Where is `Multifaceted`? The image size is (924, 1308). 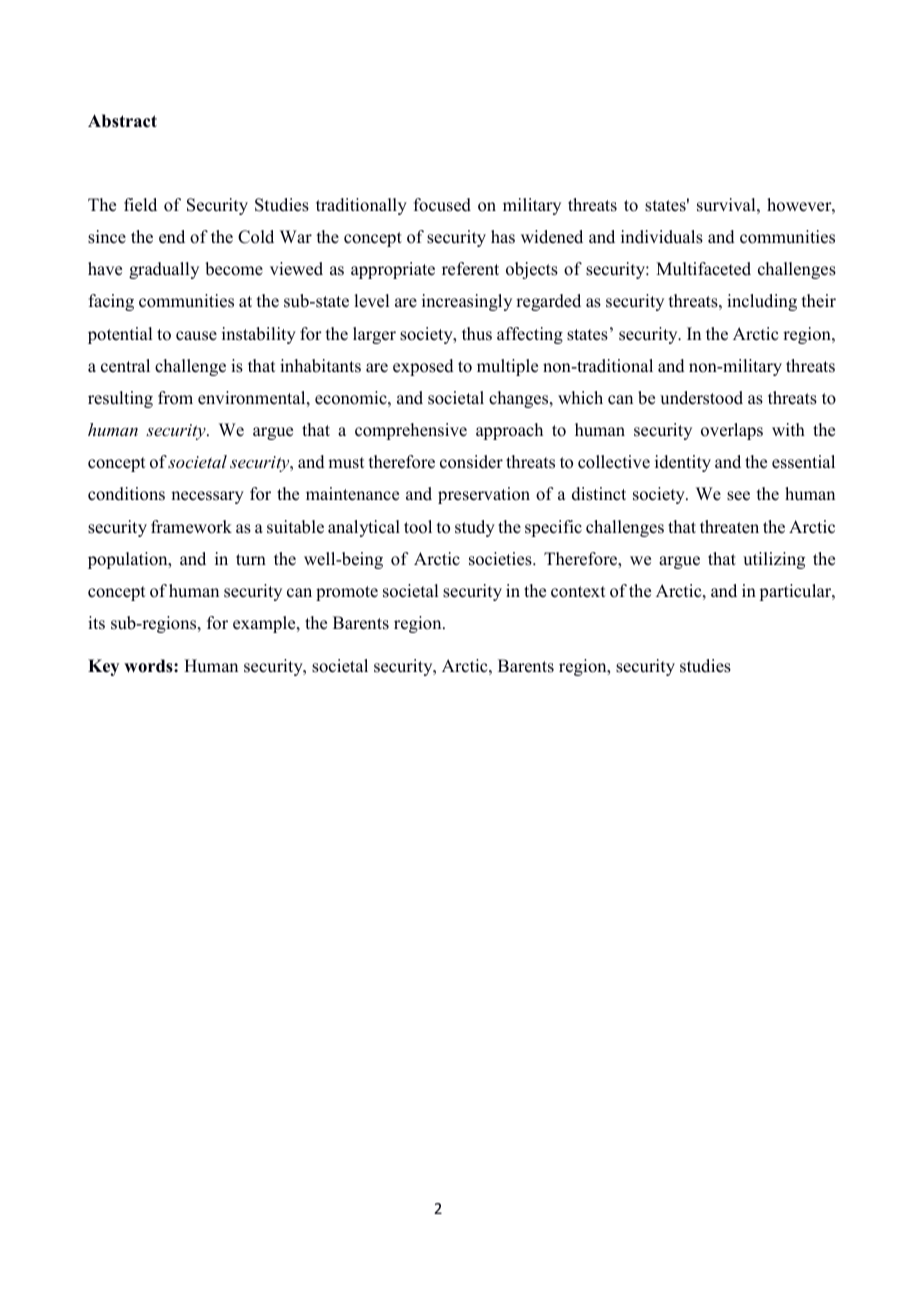 Multifaceted is located at coordinates (703, 269).
